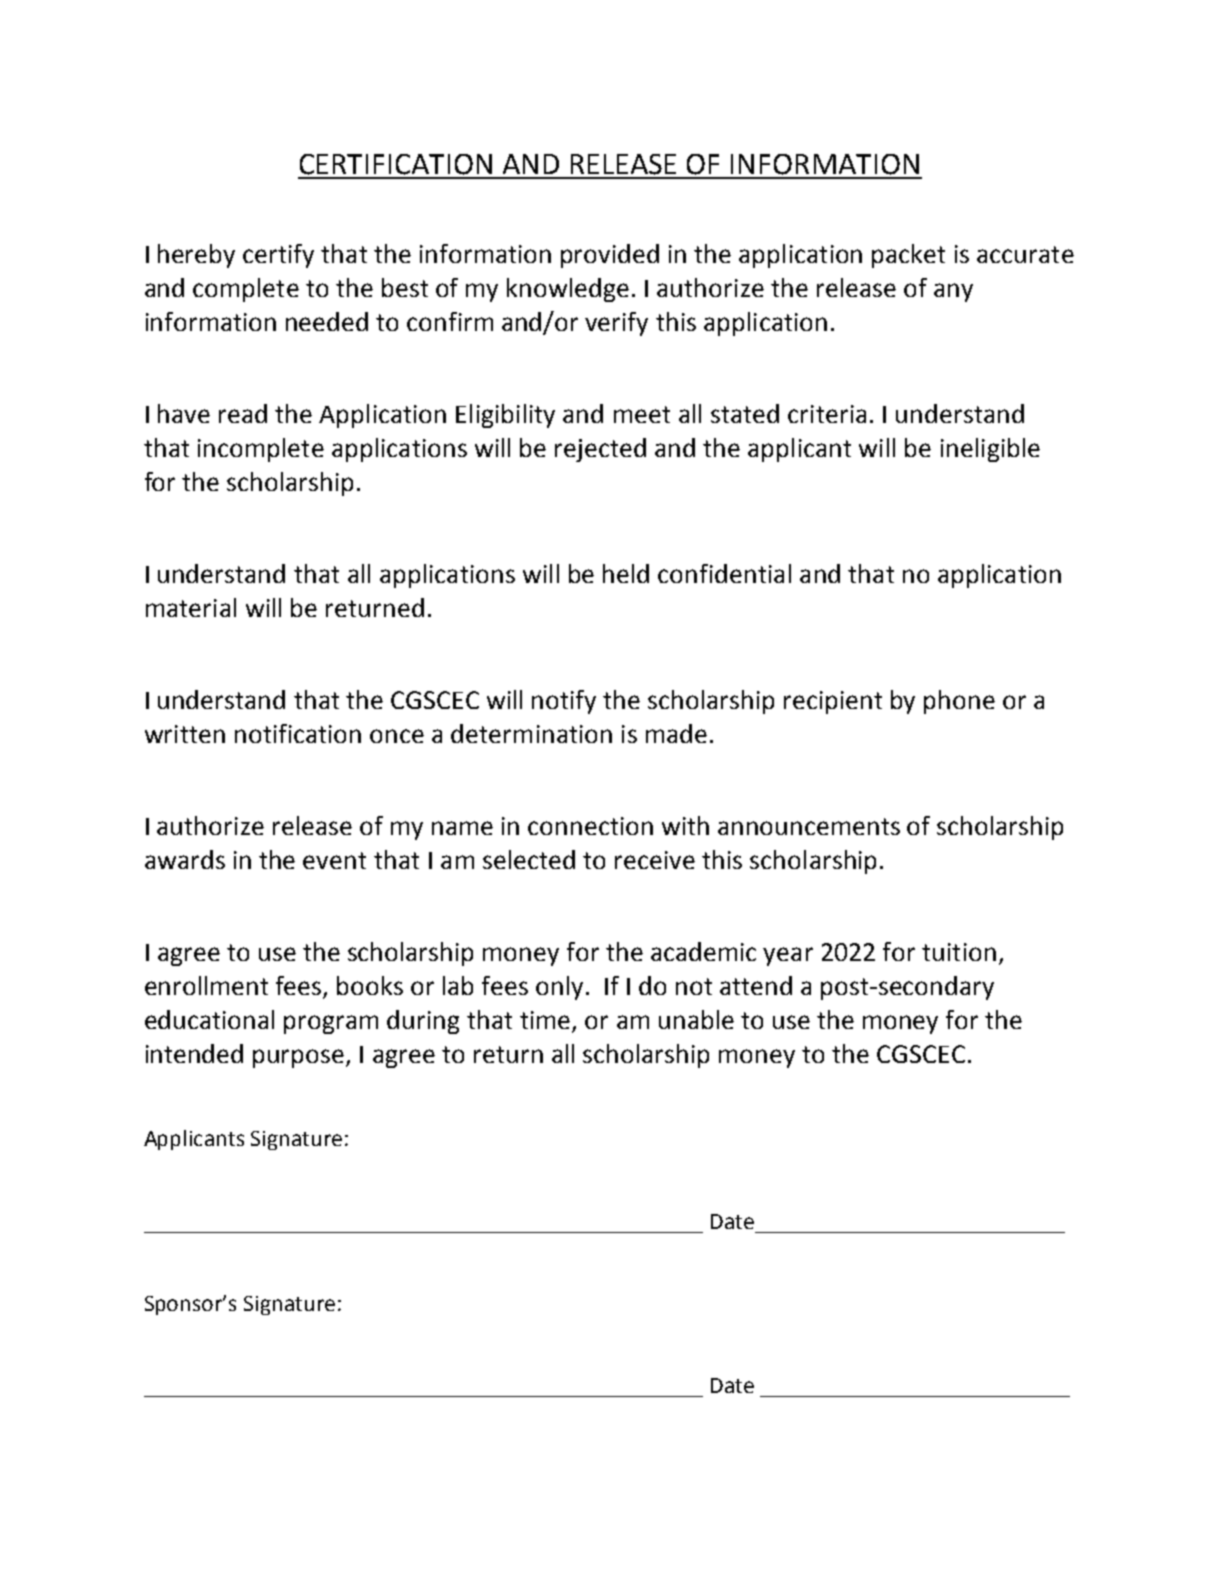 The width and height of the image is (1220, 1578). What do you see at coordinates (568, 290) in the image?
I see `knowledge` at bounding box center [568, 290].
